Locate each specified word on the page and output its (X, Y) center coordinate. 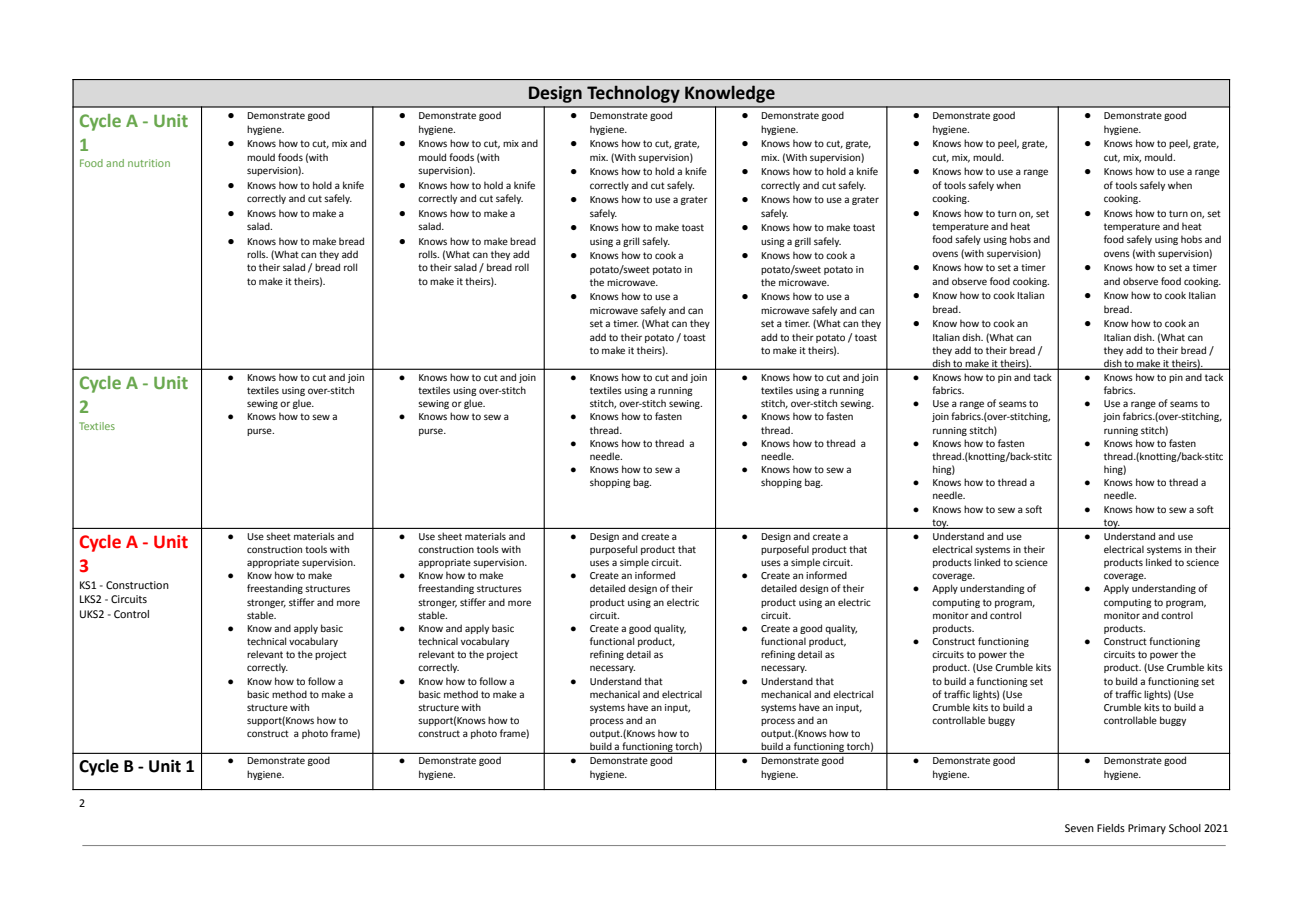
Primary (1147, 829)
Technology (633, 94)
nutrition (149, 163)
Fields (1111, 828)
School (1185, 828)
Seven (1079, 828)
